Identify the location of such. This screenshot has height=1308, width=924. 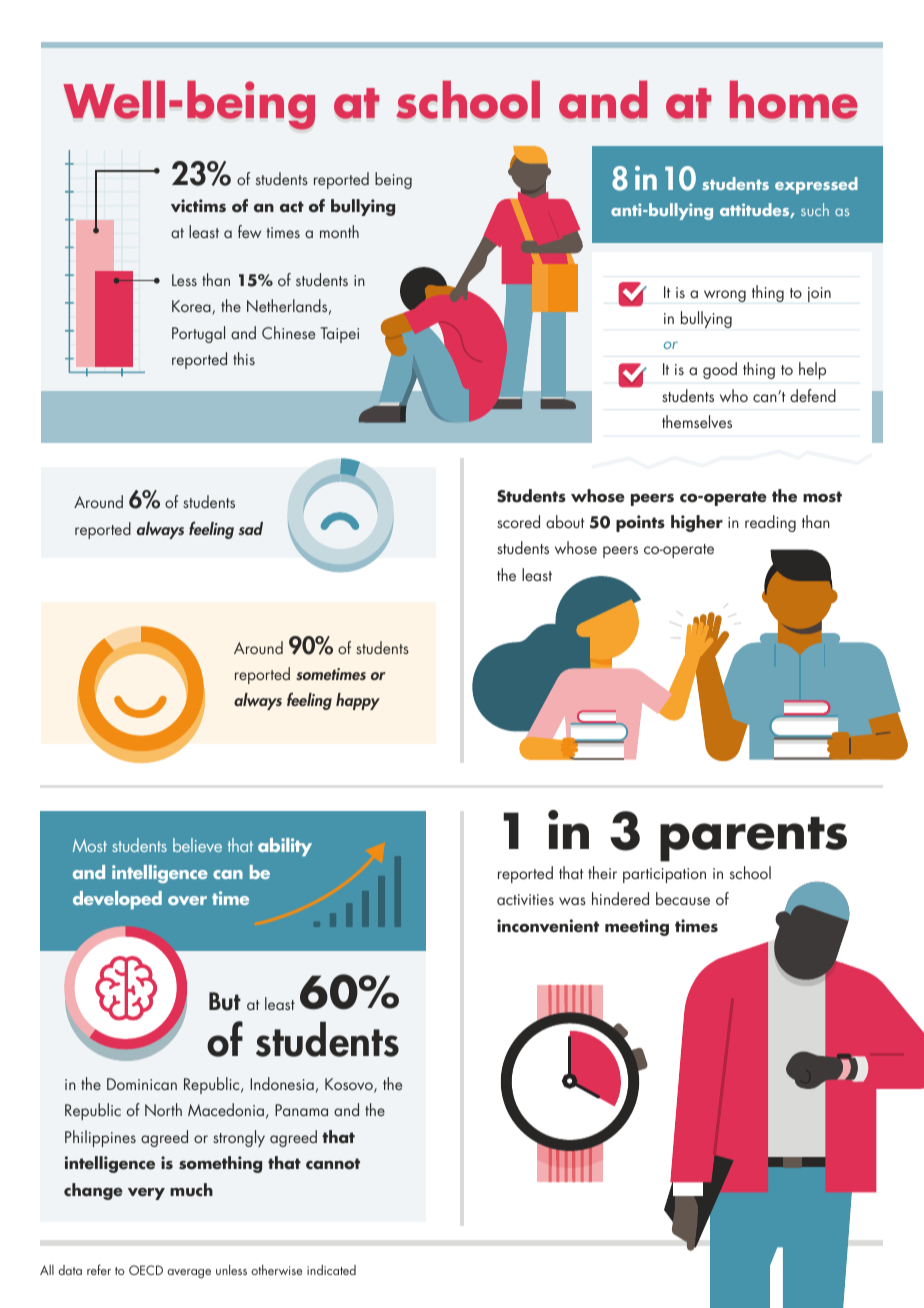
(815, 209).
